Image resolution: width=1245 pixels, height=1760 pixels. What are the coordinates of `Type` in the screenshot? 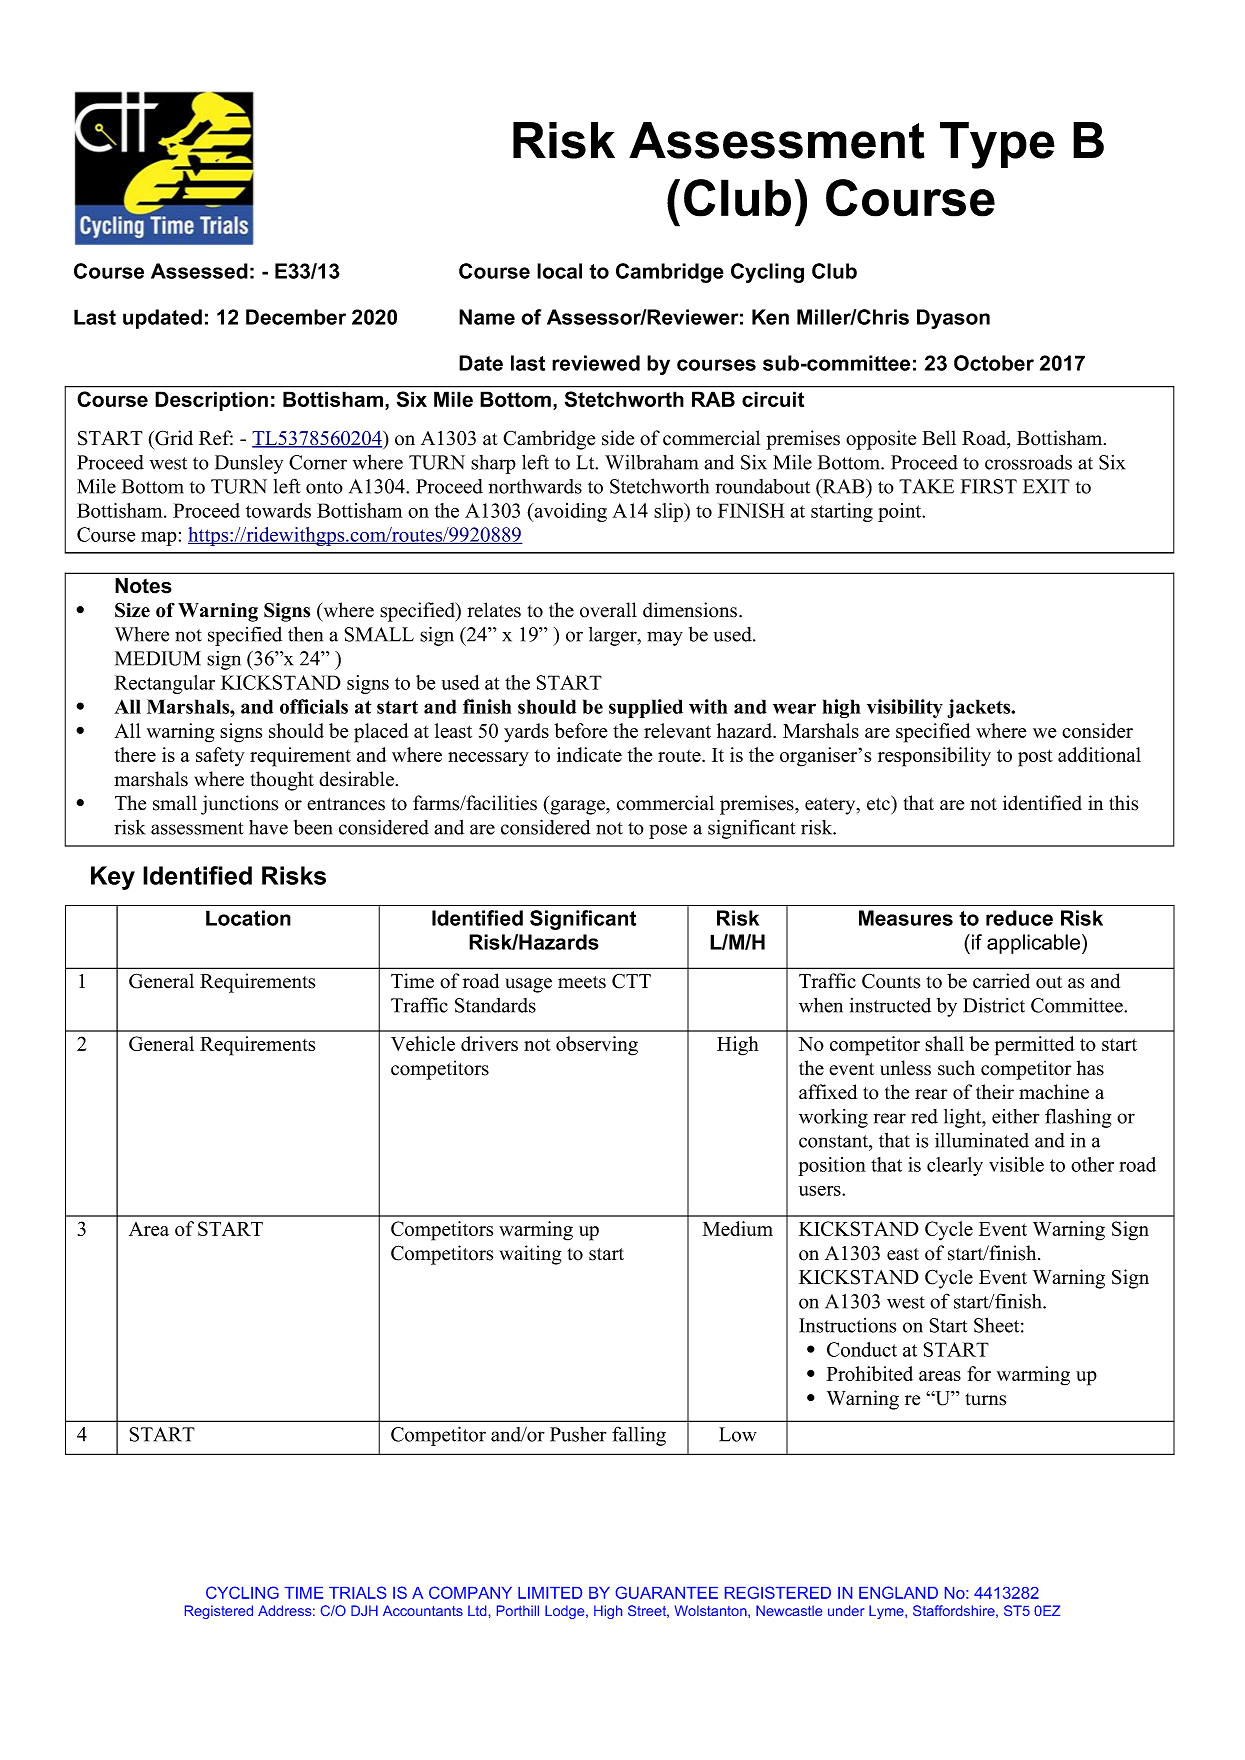 It's located at (997, 145).
